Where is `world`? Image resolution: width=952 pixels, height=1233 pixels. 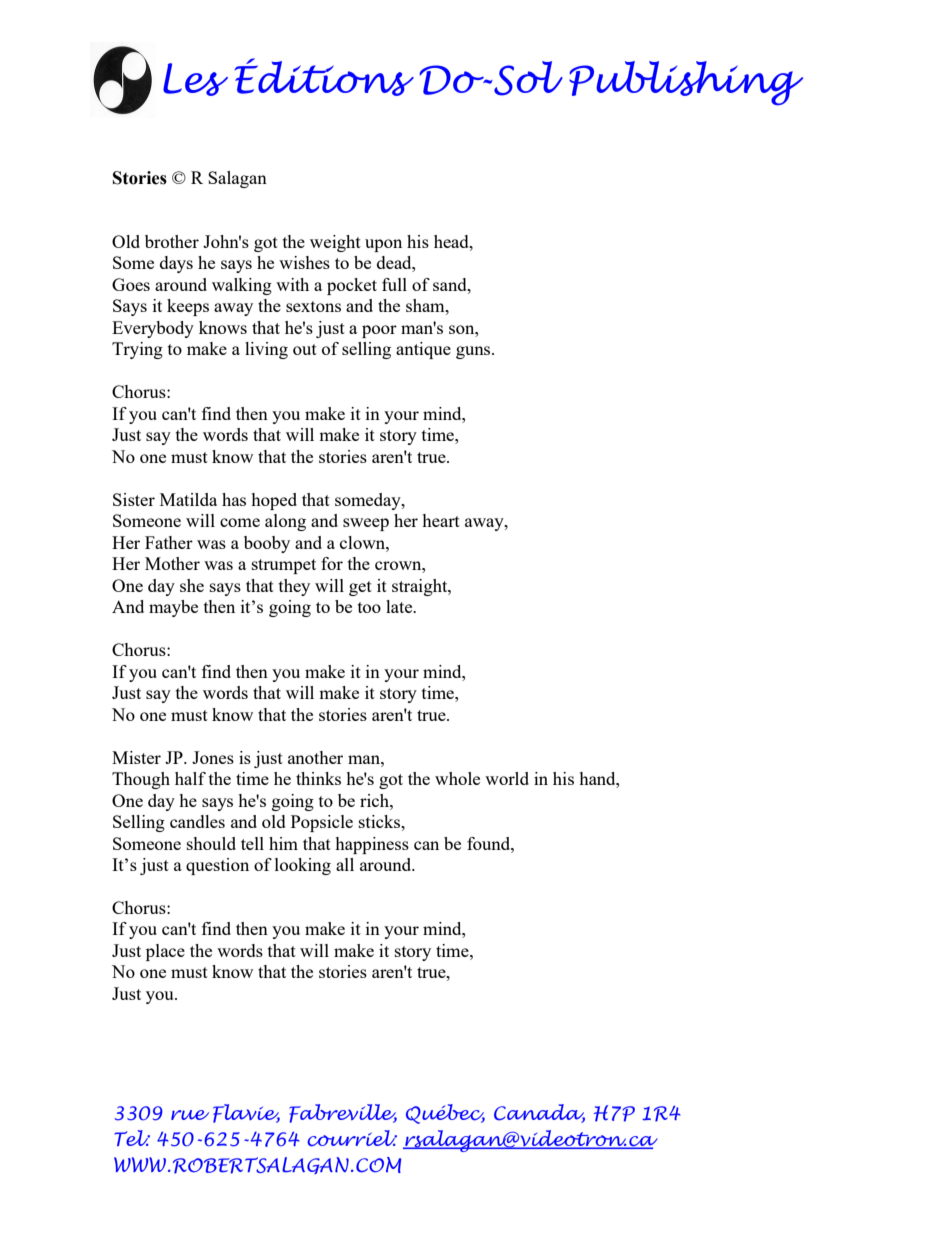 world is located at coordinates (507, 778).
